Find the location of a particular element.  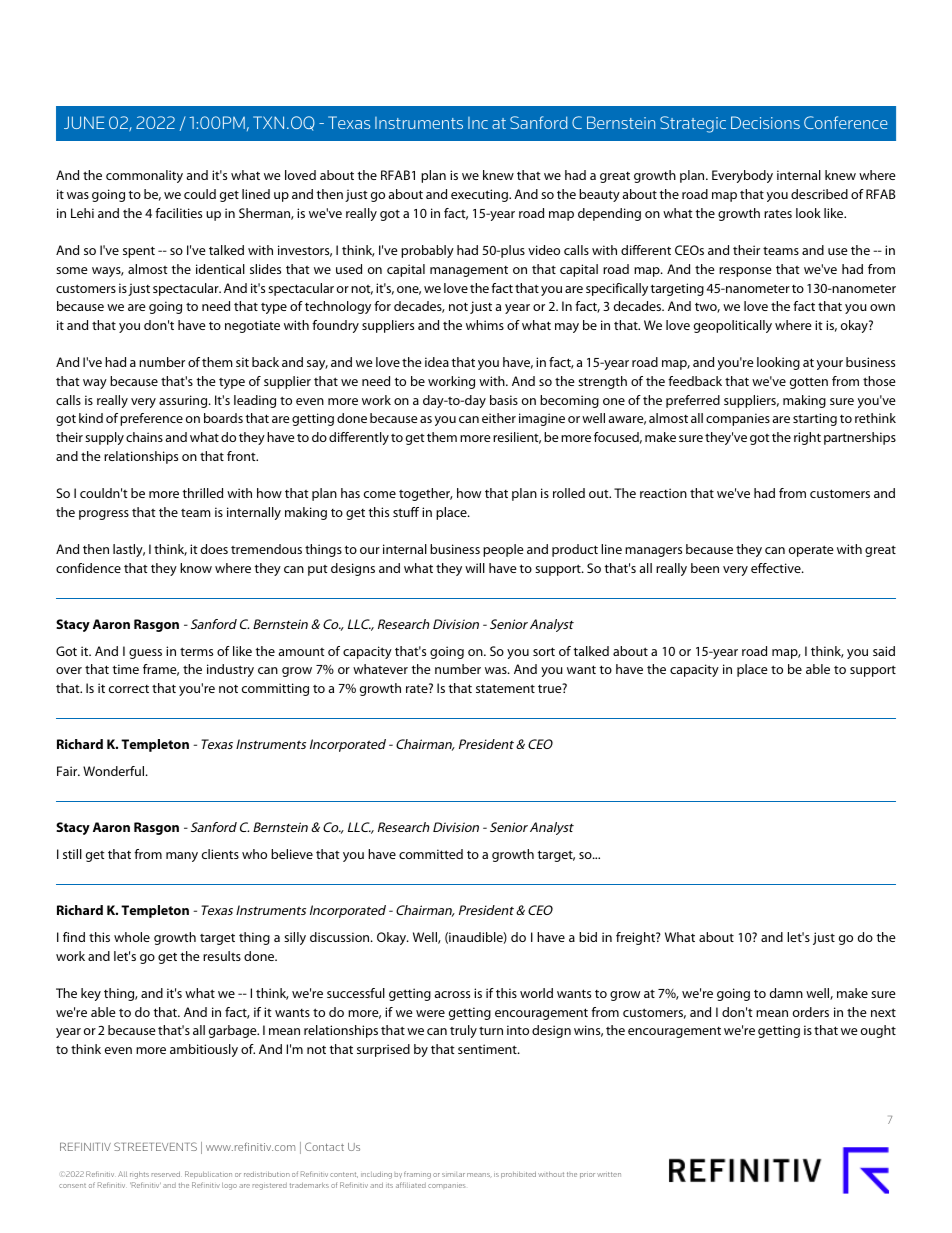

reserved is located at coordinates (166, 1174).
